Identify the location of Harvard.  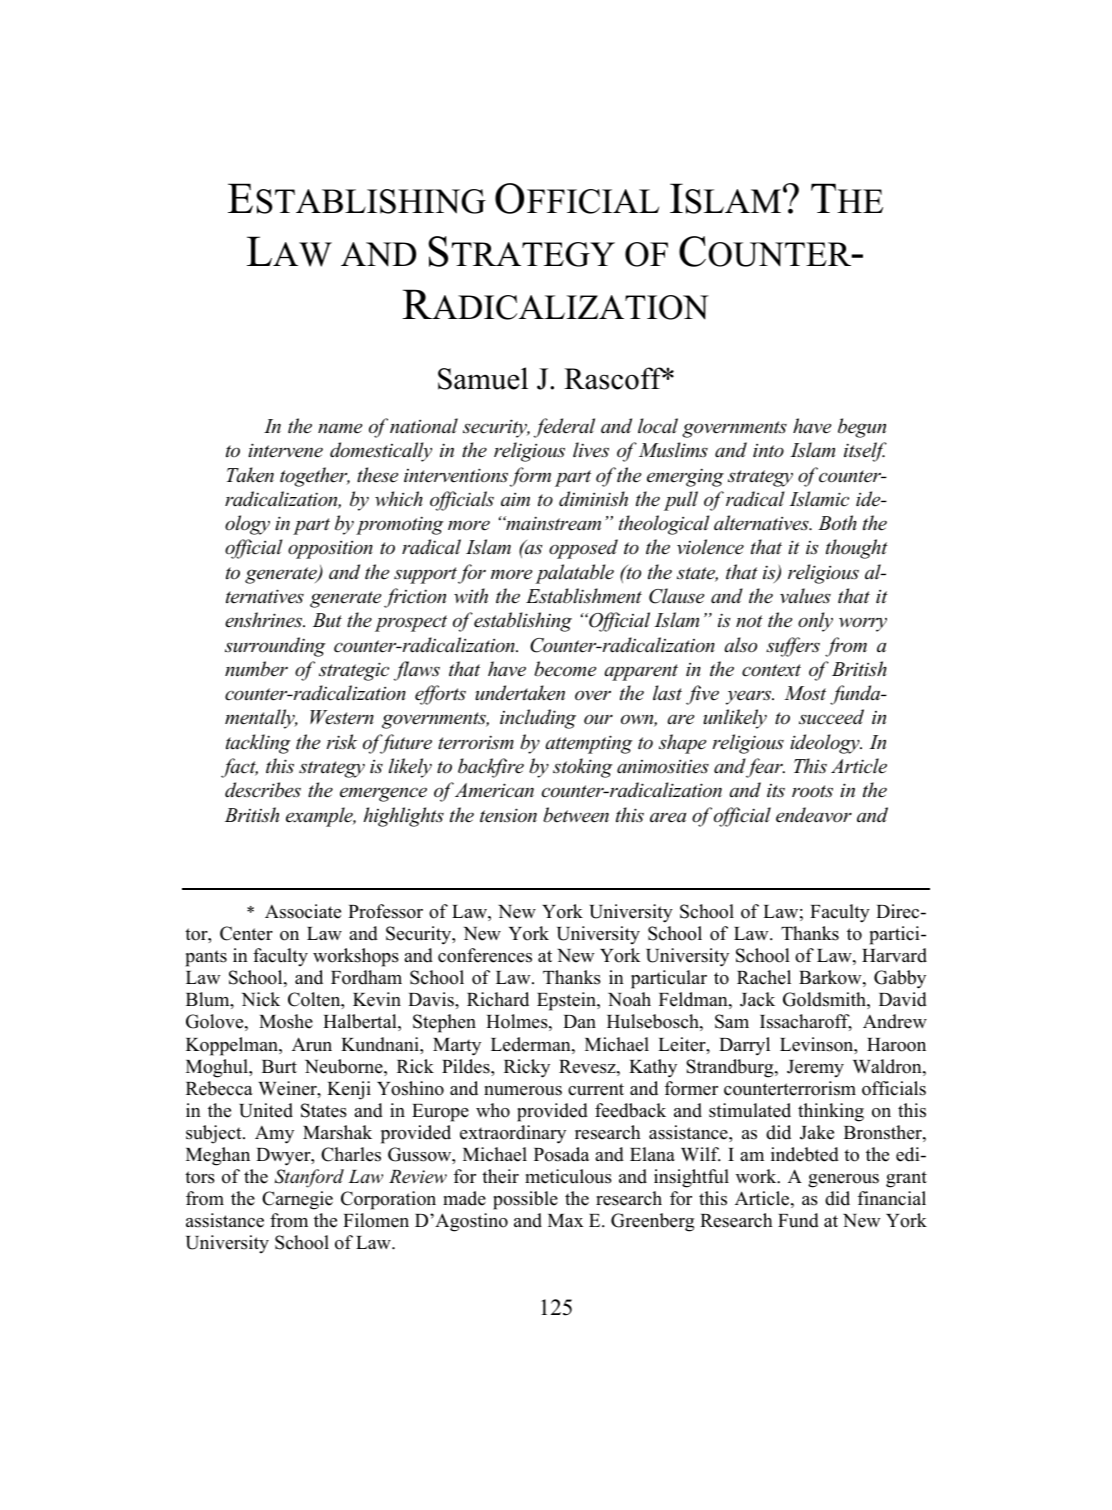
(894, 955).
